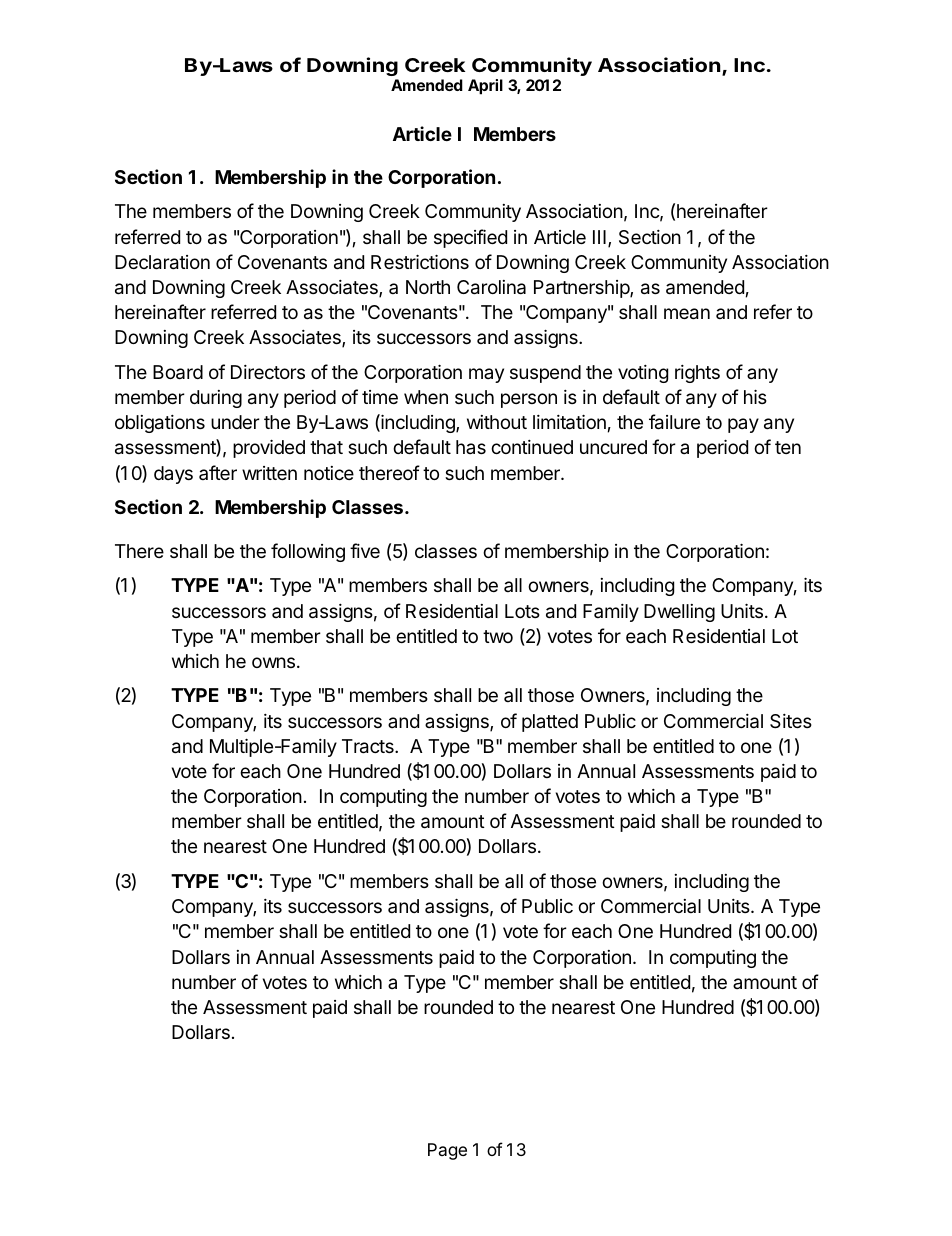 Image resolution: width=952 pixels, height=1236 pixels. Describe the element at coordinates (599, 237) in the screenshot. I see `III` at that location.
